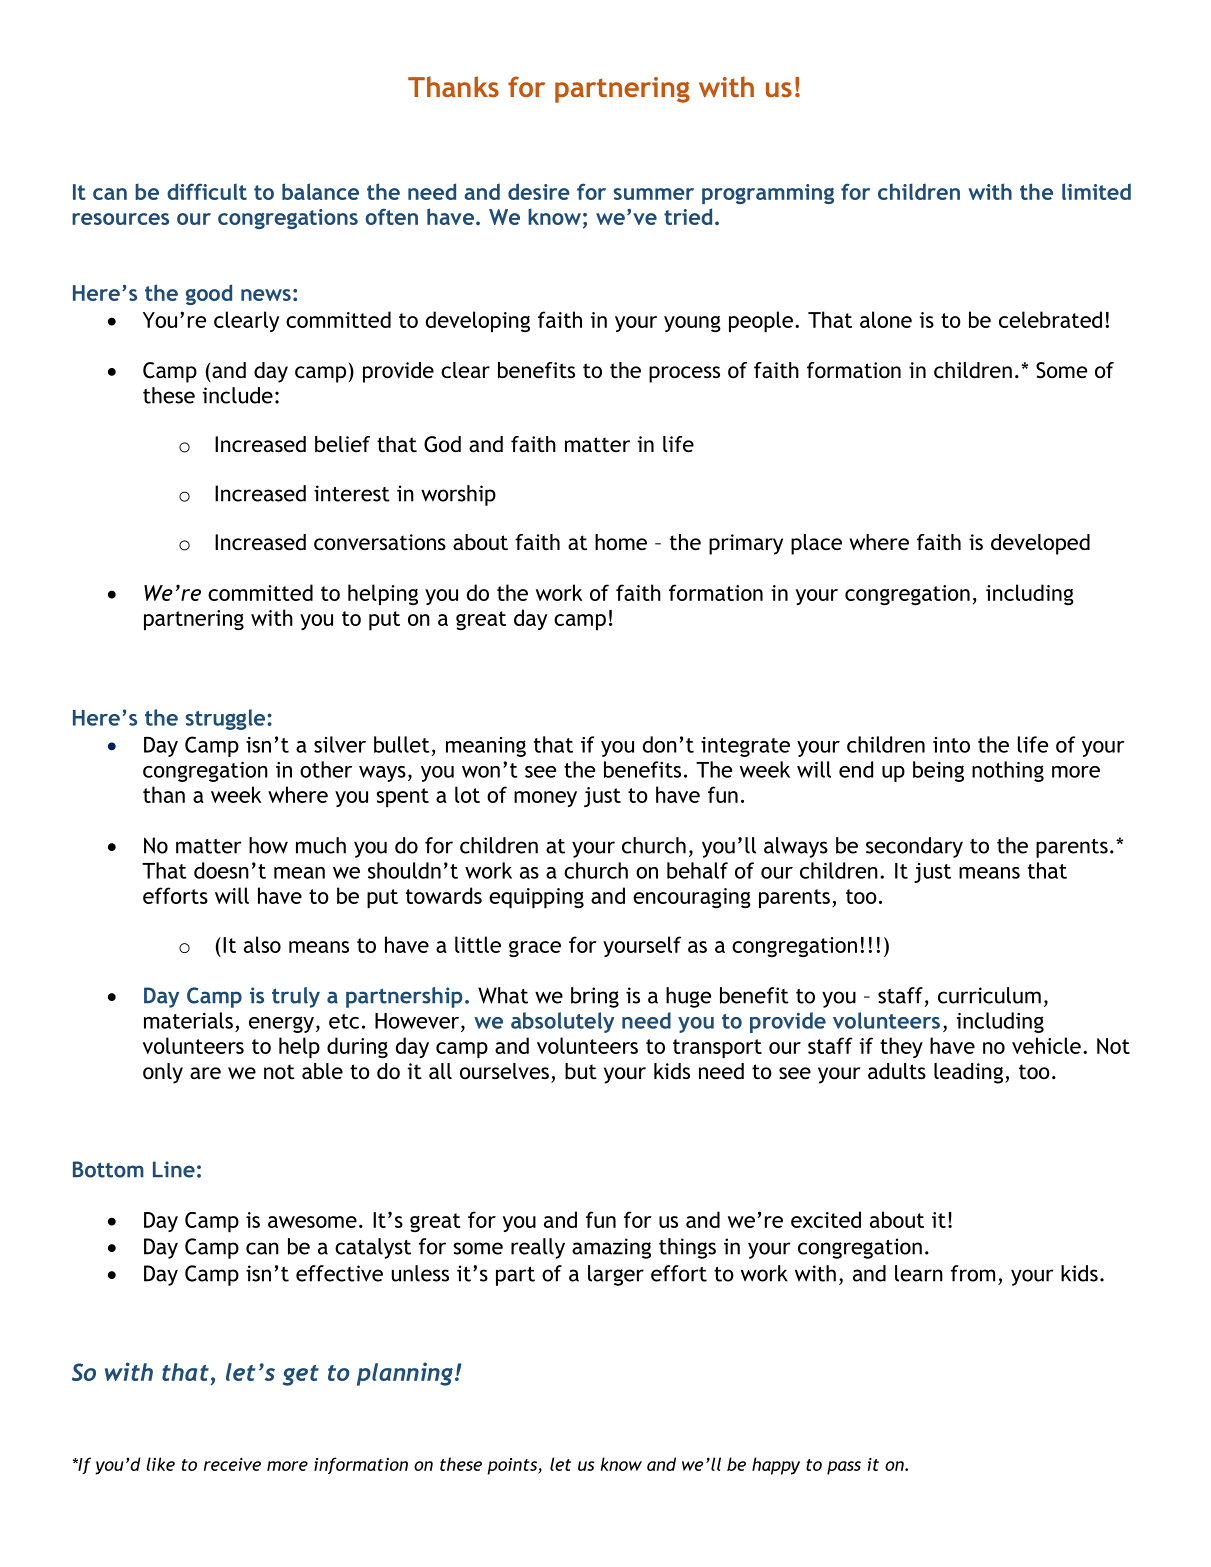 The image size is (1211, 1567). What do you see at coordinates (545, 799) in the screenshot?
I see `money` at bounding box center [545, 799].
